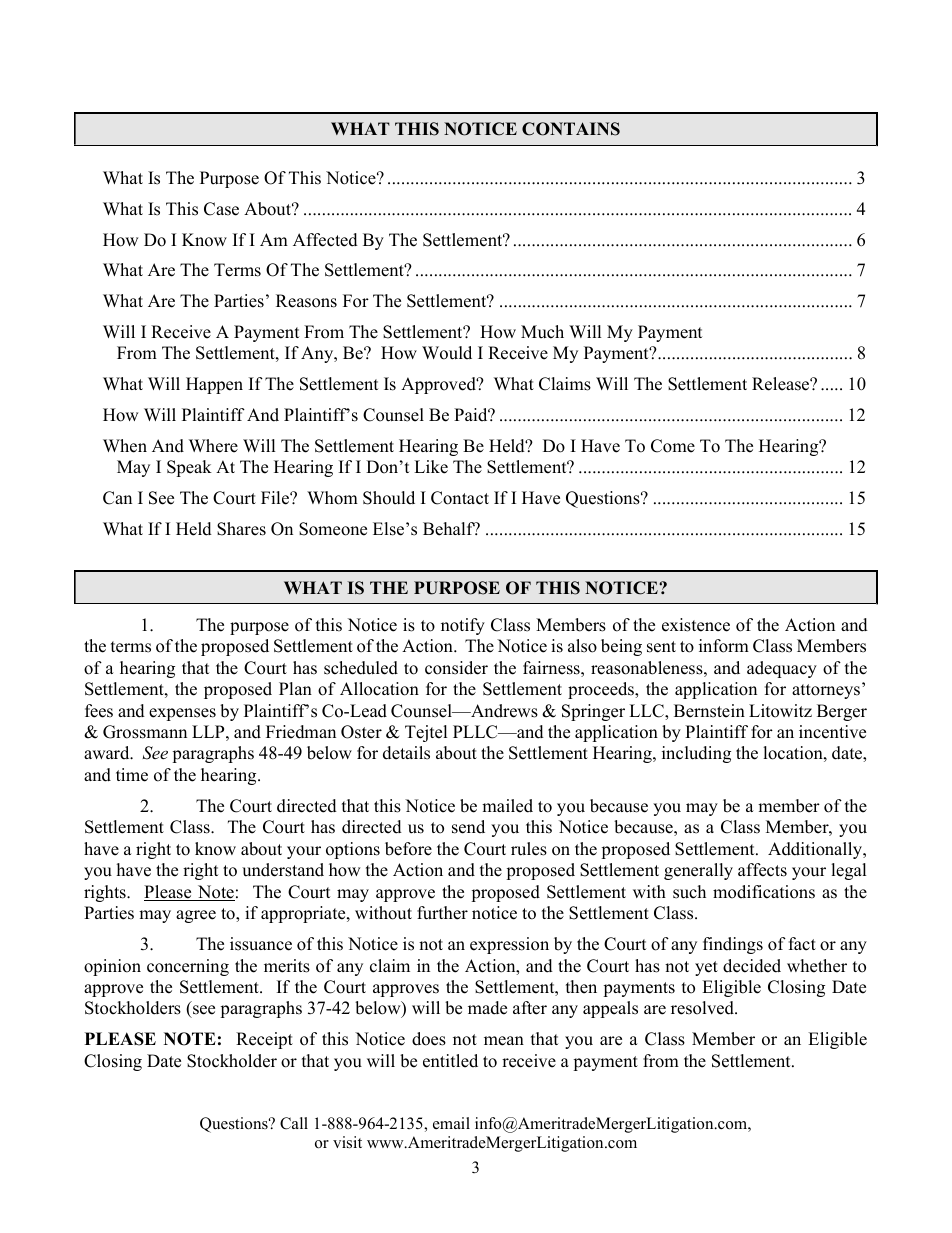  I want to click on notify, so click(463, 626).
